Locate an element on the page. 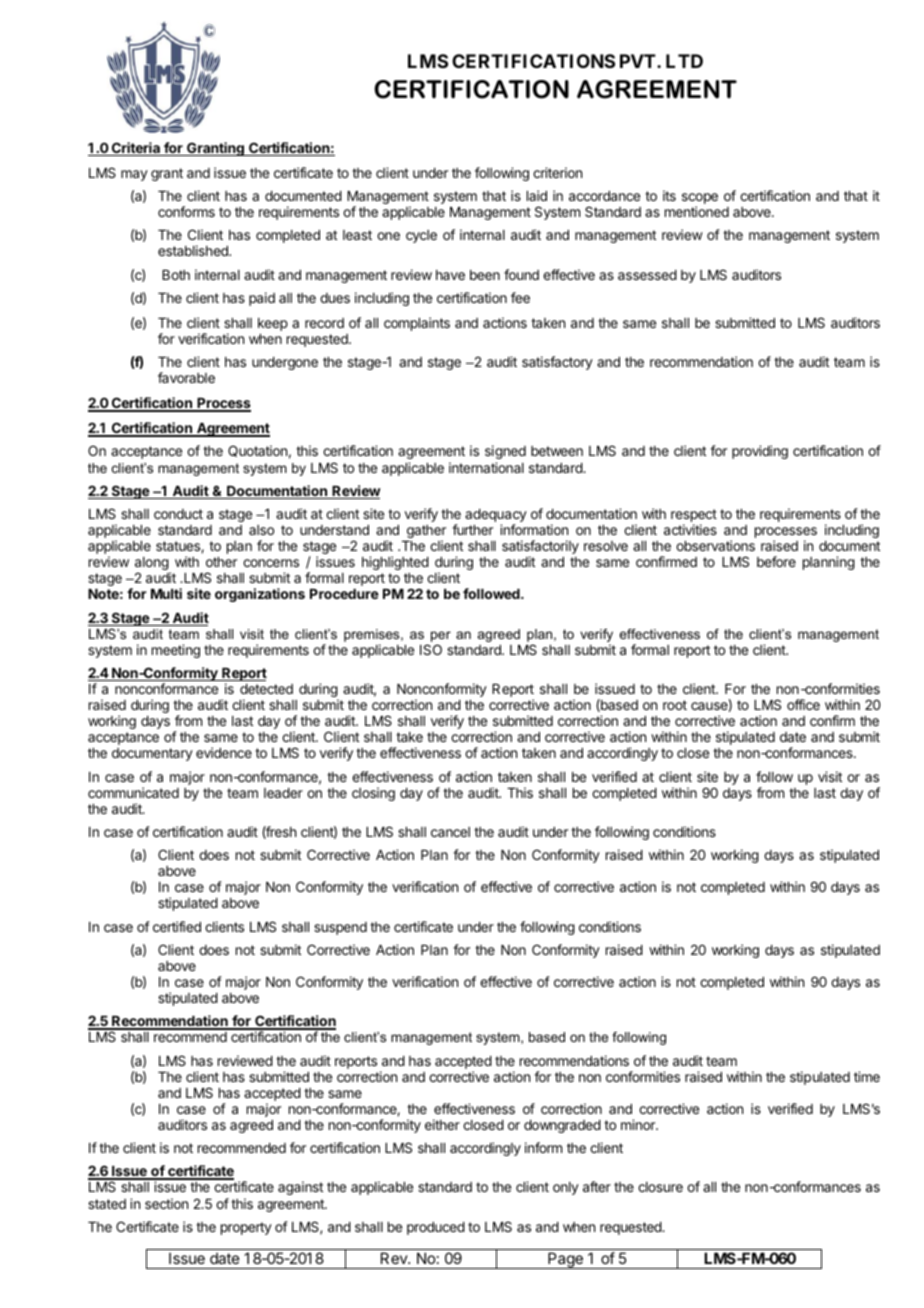  further is located at coordinates (472, 529).
